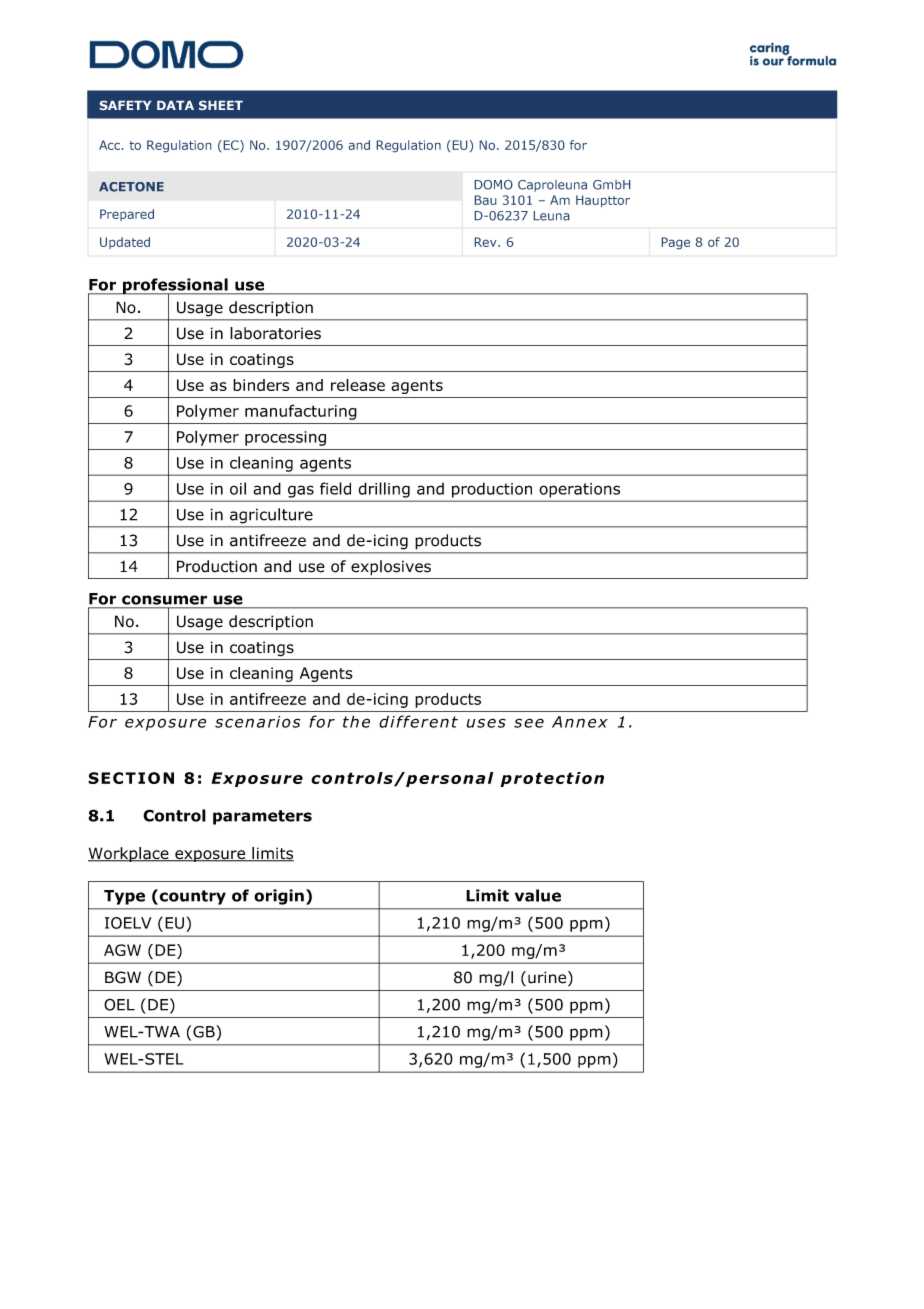 Image resolution: width=924 pixels, height=1309 pixels. I want to click on explosives, so click(391, 568).
